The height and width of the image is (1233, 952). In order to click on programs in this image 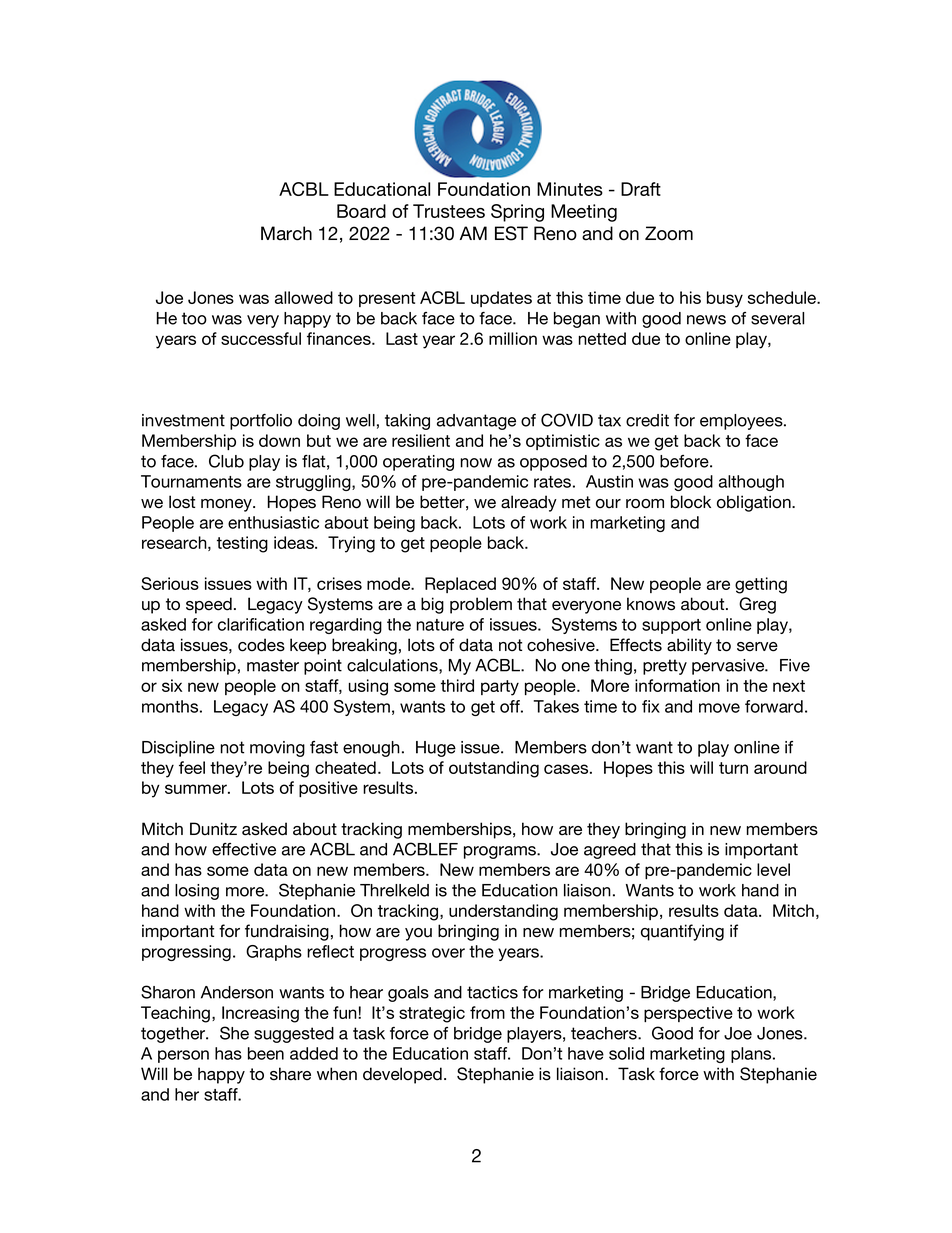, I will do `click(501, 852)`.
